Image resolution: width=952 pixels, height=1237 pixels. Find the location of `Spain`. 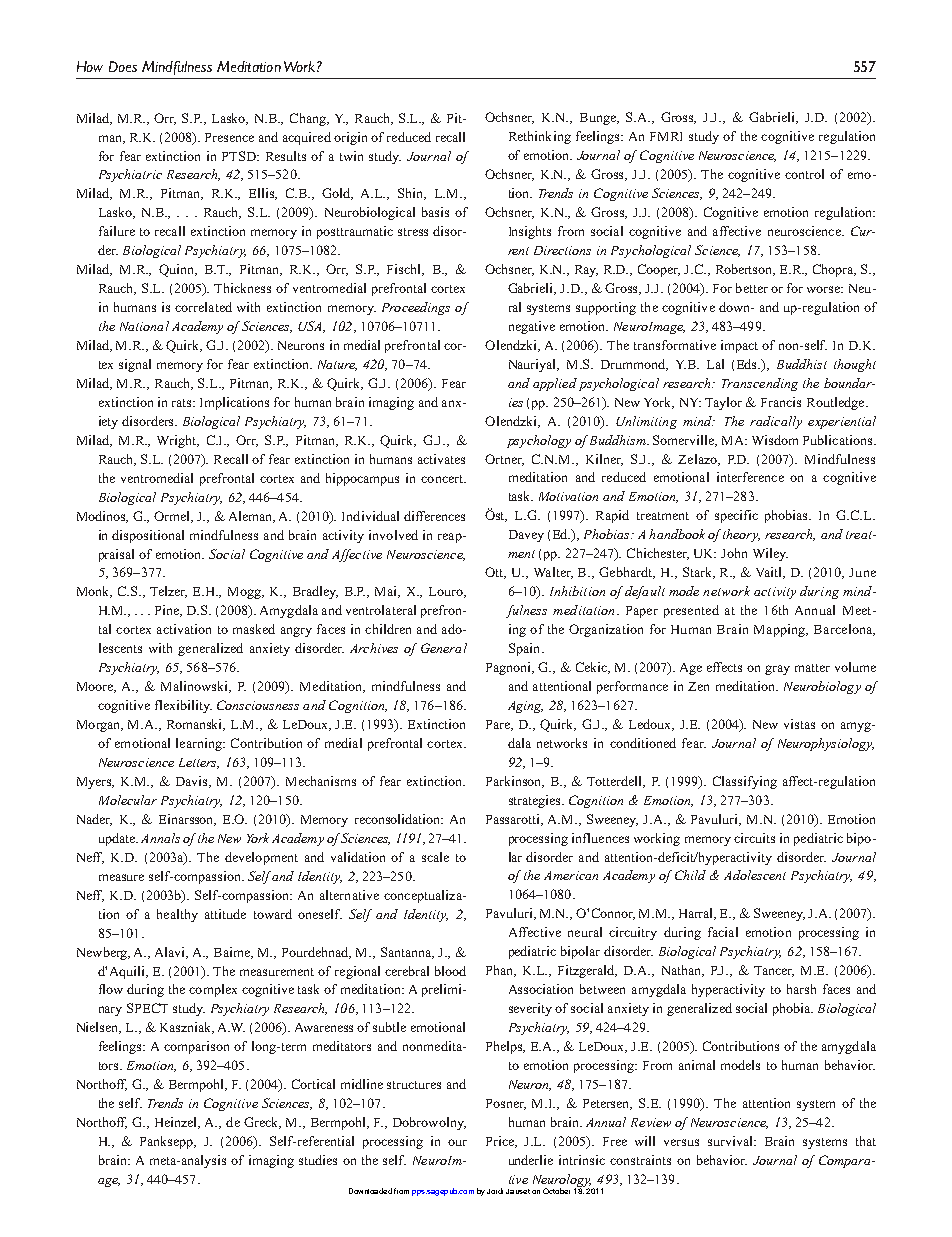

Spain is located at coordinates (526, 649).
